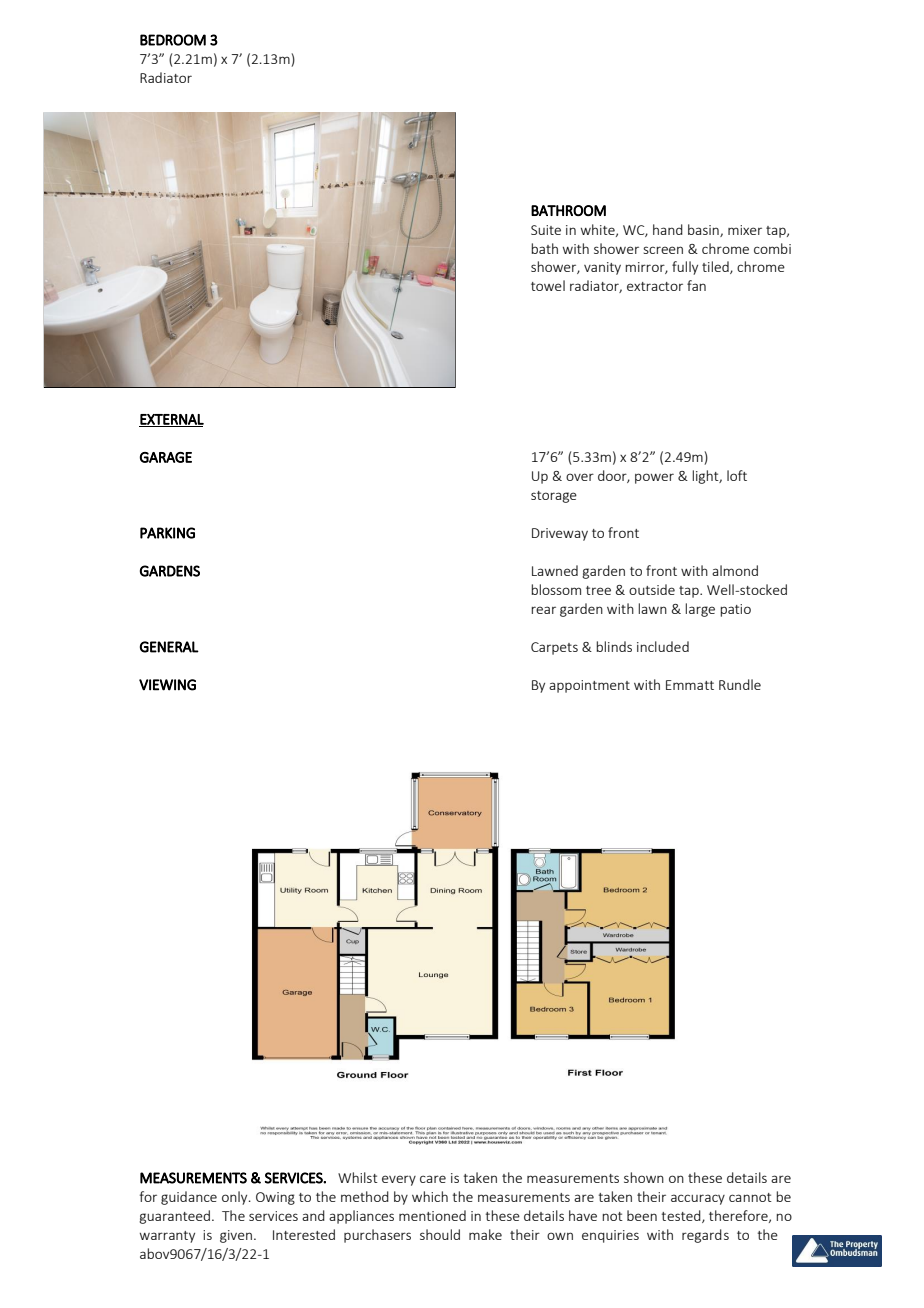 This image has height=1308, width=924. Describe the element at coordinates (236, 1198) in the image. I see `only` at that location.
